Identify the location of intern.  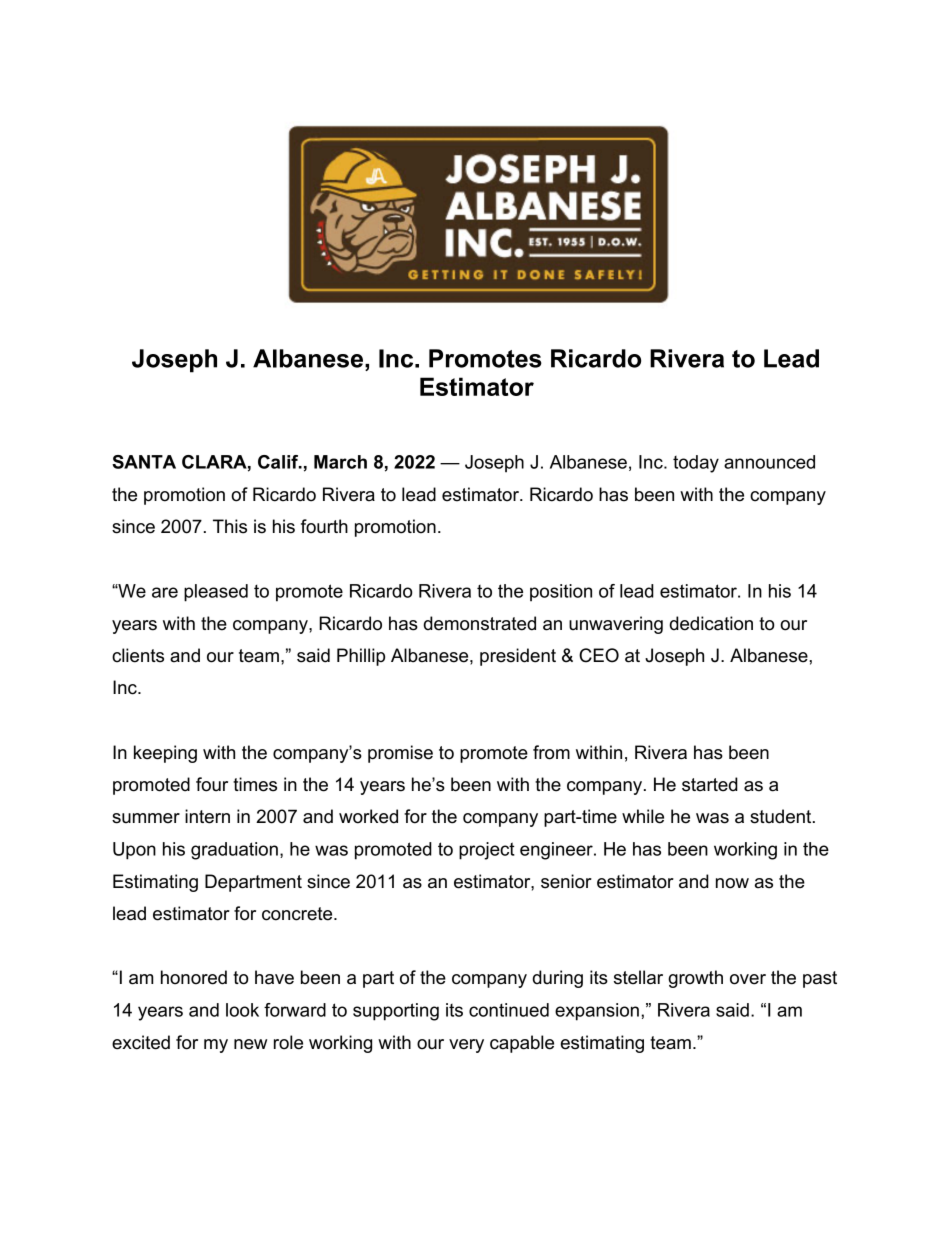
(207, 816).
